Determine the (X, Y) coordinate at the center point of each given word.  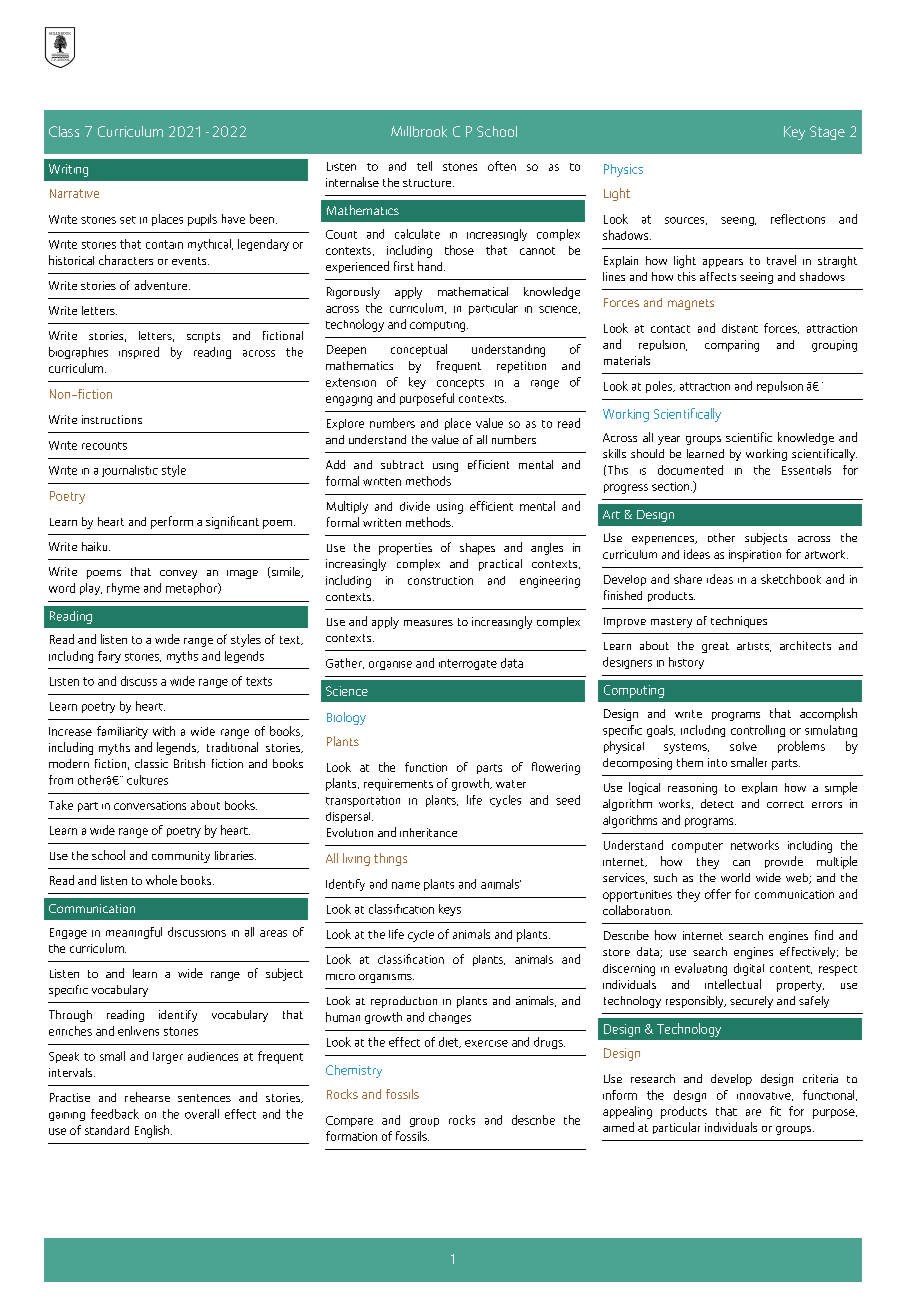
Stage (827, 133)
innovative (765, 1096)
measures (428, 623)
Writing (68, 170)
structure (428, 183)
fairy (109, 657)
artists (754, 647)
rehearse (147, 1097)
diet (450, 1042)
